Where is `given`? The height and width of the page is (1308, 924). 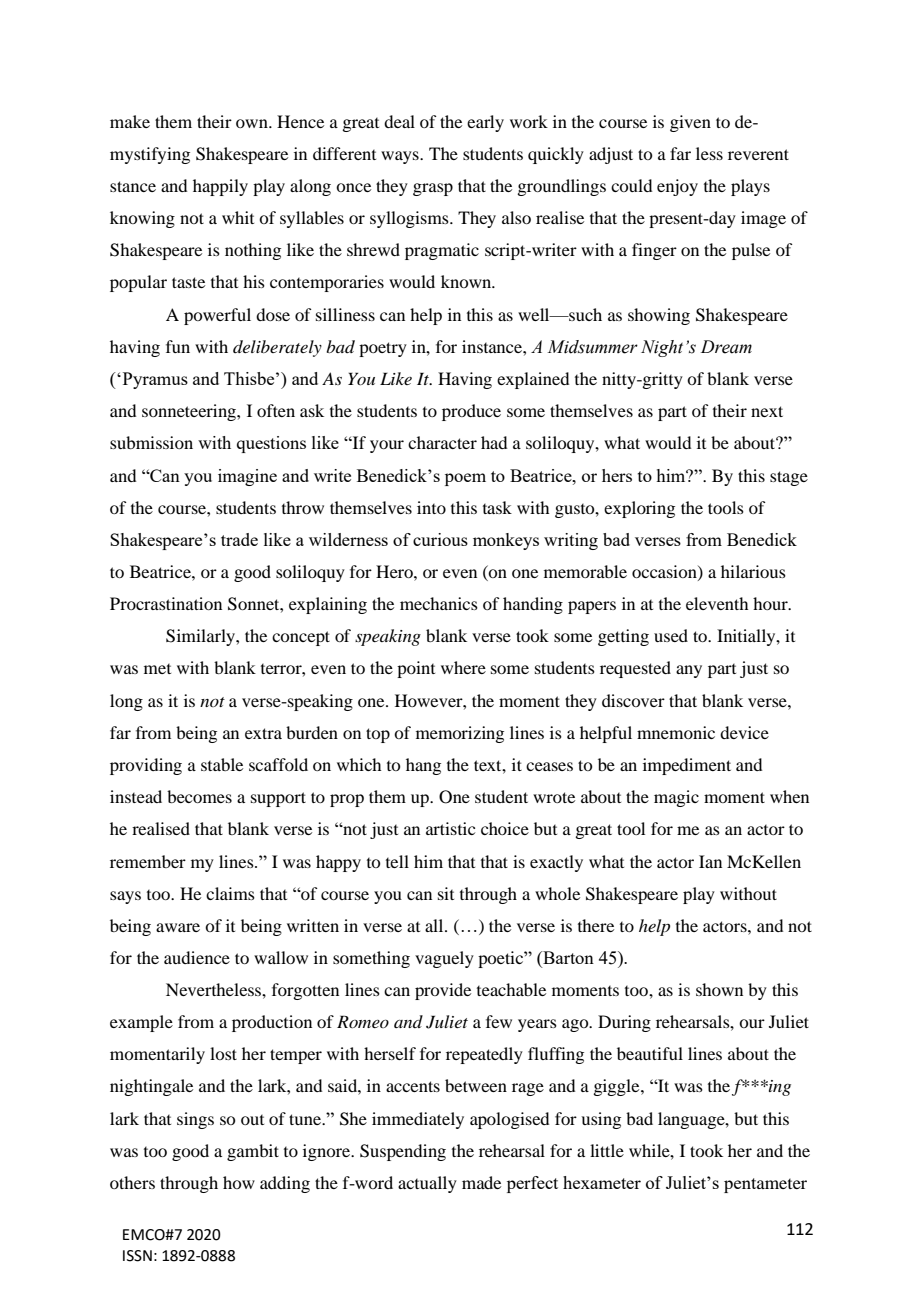 given is located at coordinates (690, 123).
